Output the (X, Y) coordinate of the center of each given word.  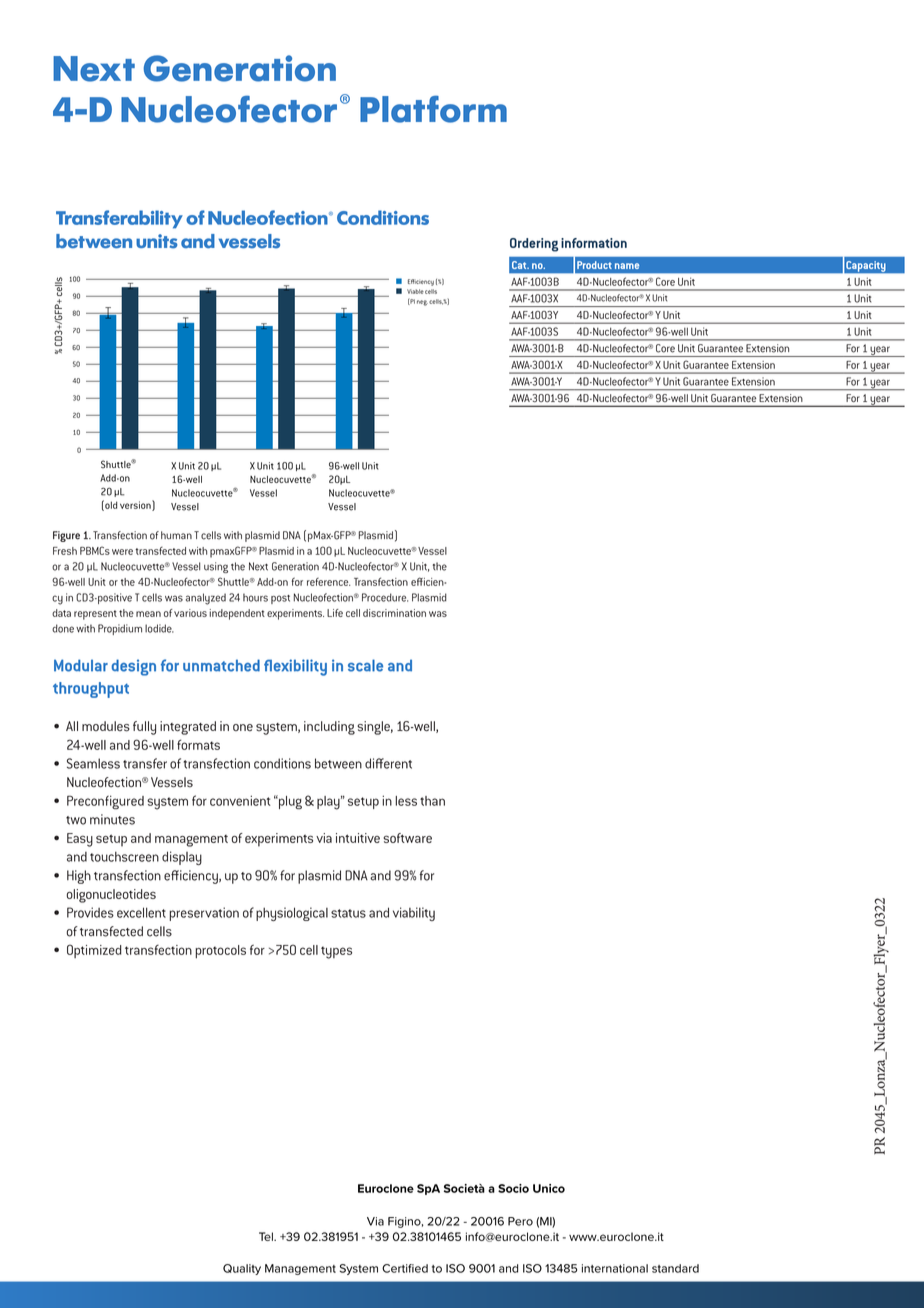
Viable (415, 291)
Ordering (534, 245)
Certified (405, 1268)
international (615, 1268)
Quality (242, 1269)
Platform (433, 109)
